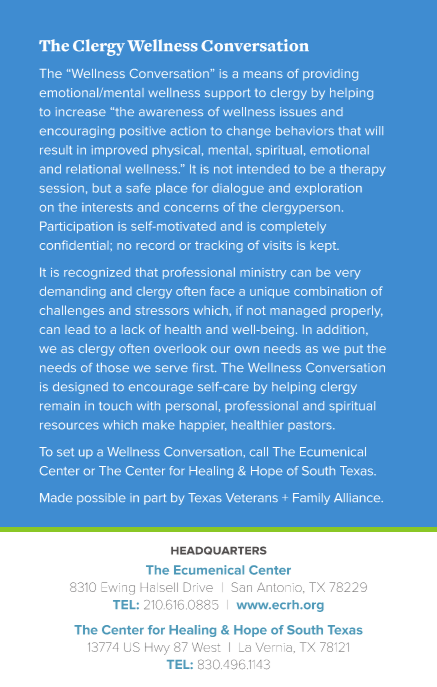 The image size is (437, 687). Describe the element at coordinates (324, 246) in the screenshot. I see `kept` at that location.
